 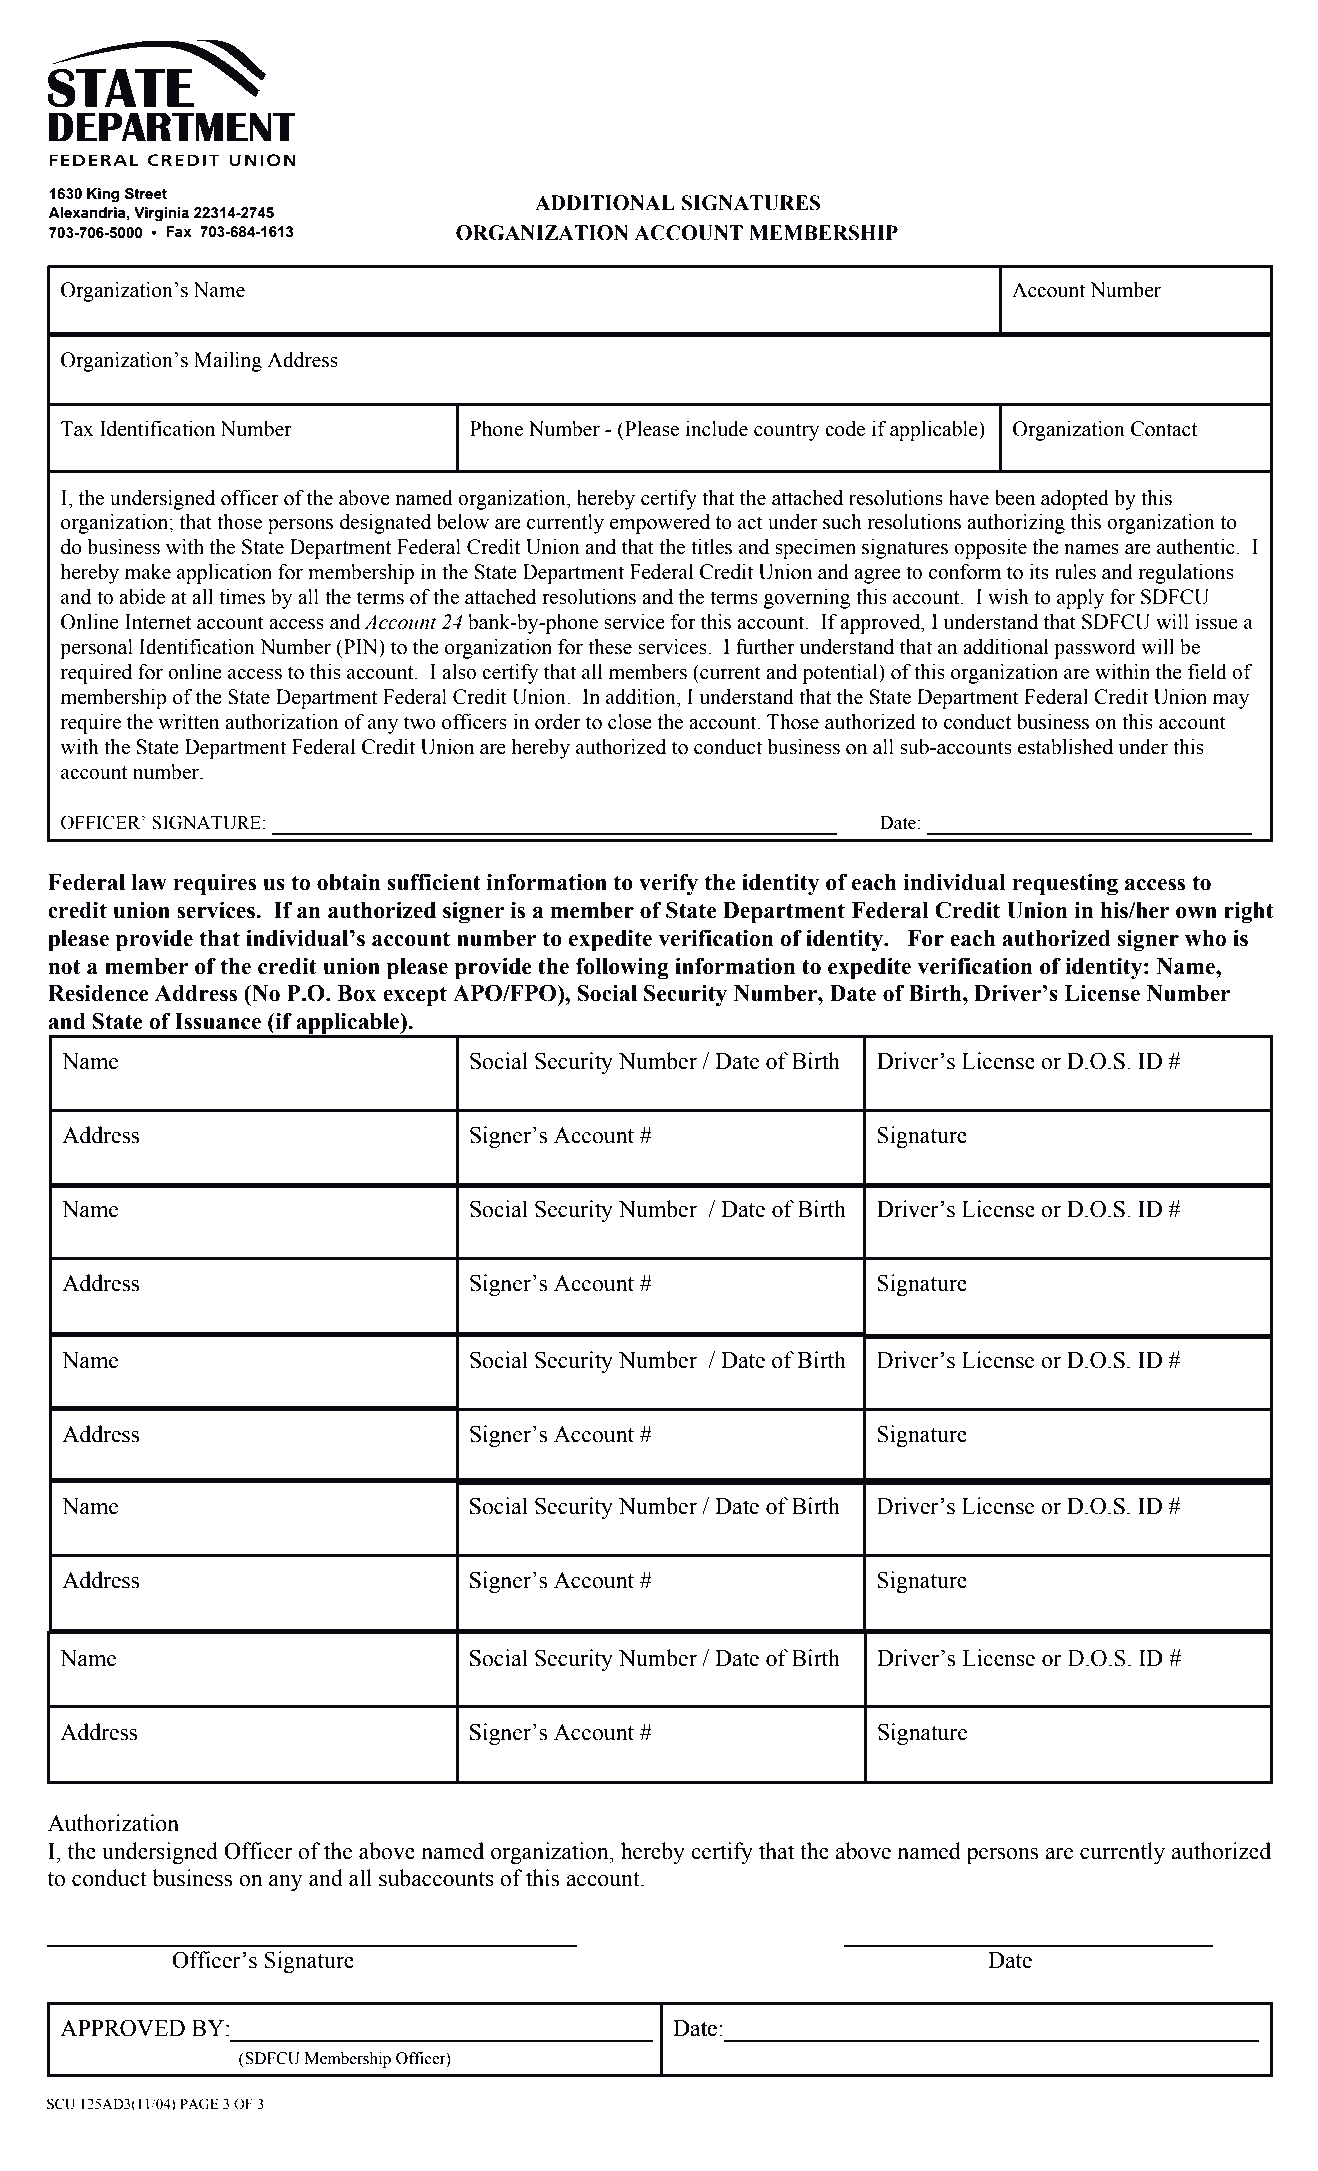 What do you see at coordinates (98, 993) in the document?
I see `Residence` at bounding box center [98, 993].
